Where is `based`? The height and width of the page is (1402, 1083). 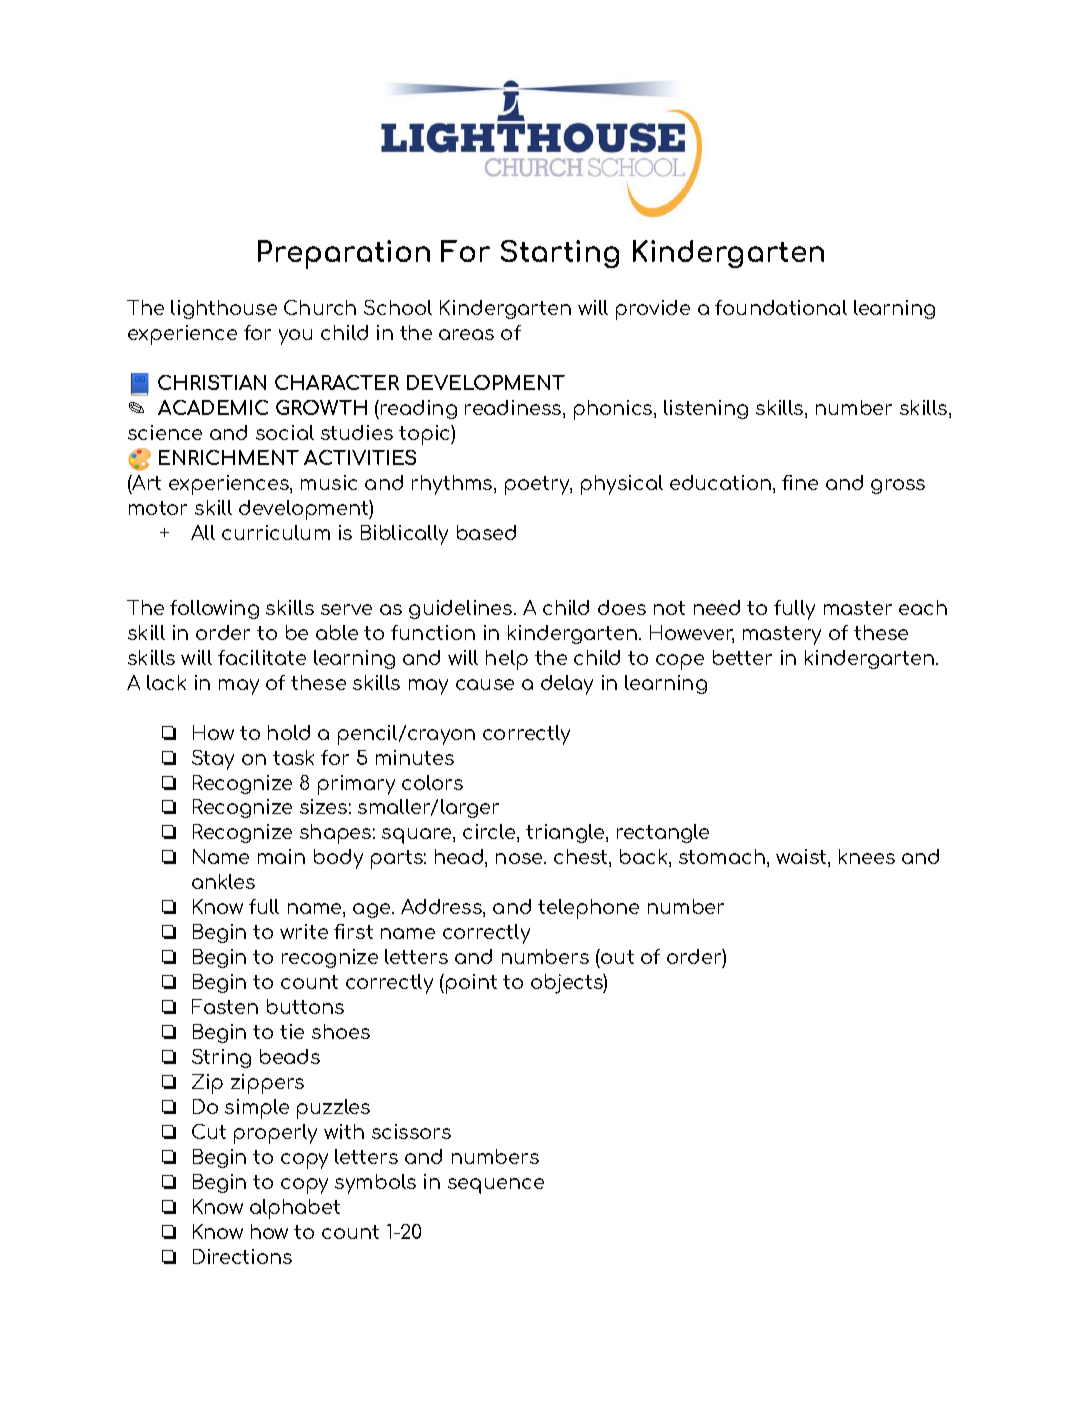 based is located at coordinates (486, 532).
